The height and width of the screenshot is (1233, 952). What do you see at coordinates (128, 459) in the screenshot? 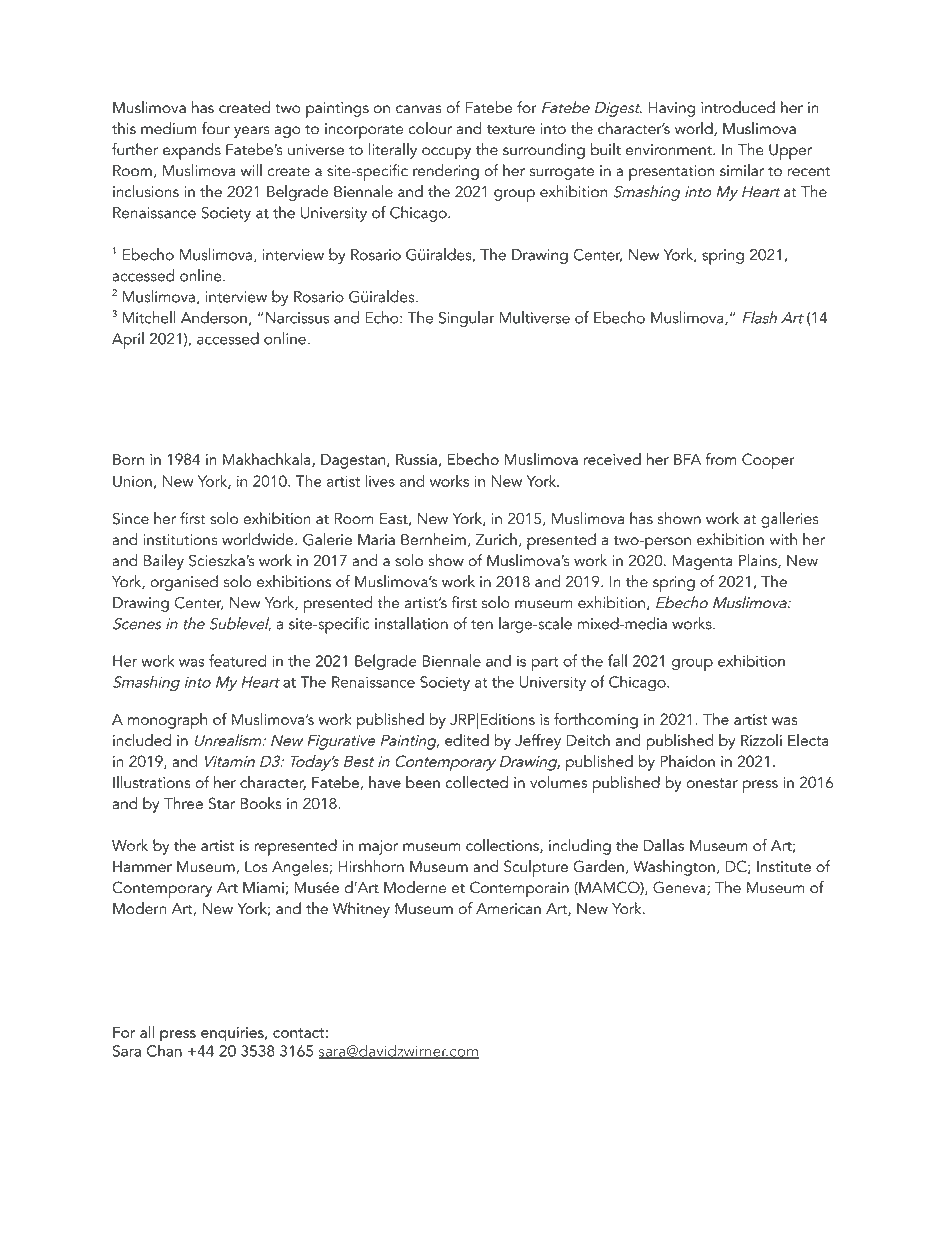
I see `Born` at bounding box center [128, 459].
